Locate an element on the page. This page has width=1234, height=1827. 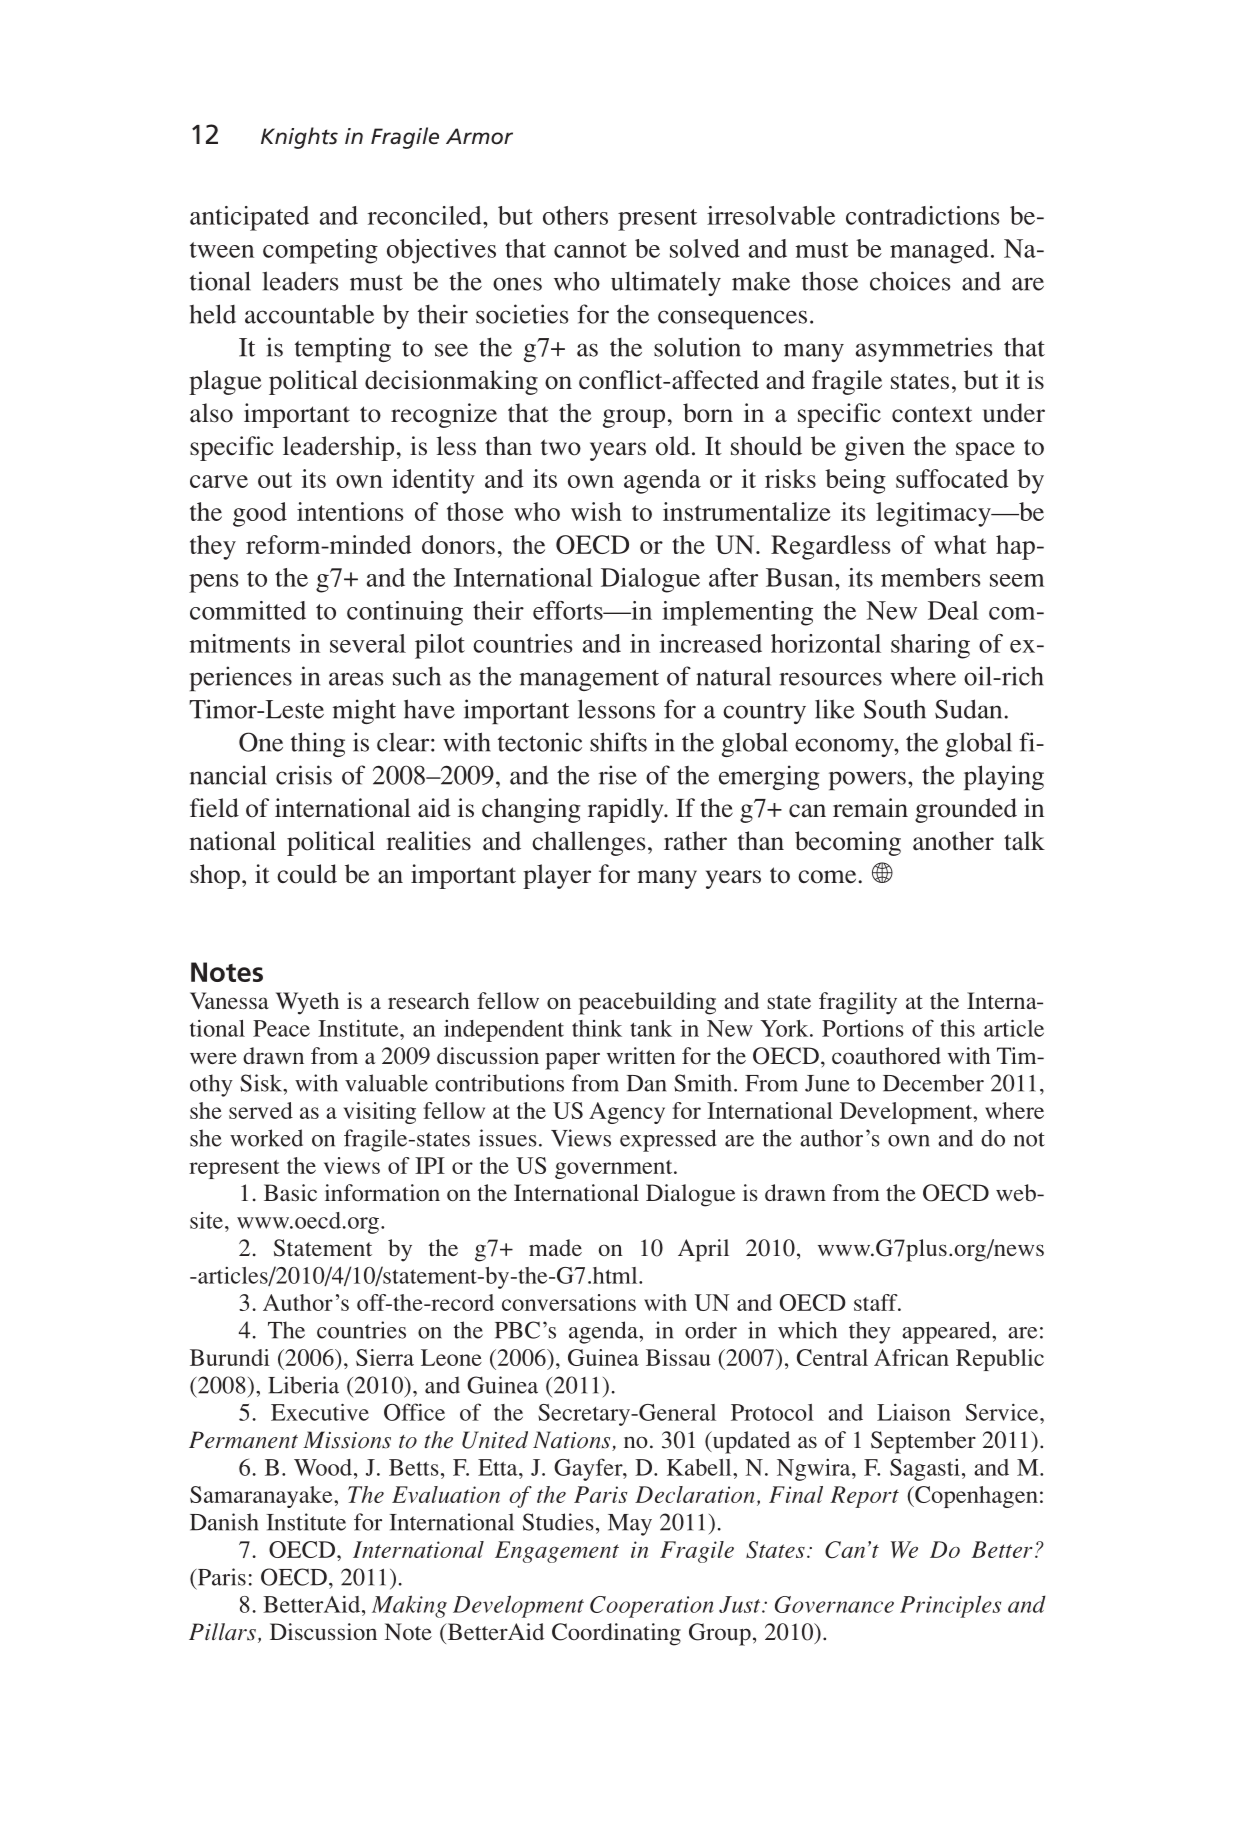
shifts is located at coordinates (618, 742).
